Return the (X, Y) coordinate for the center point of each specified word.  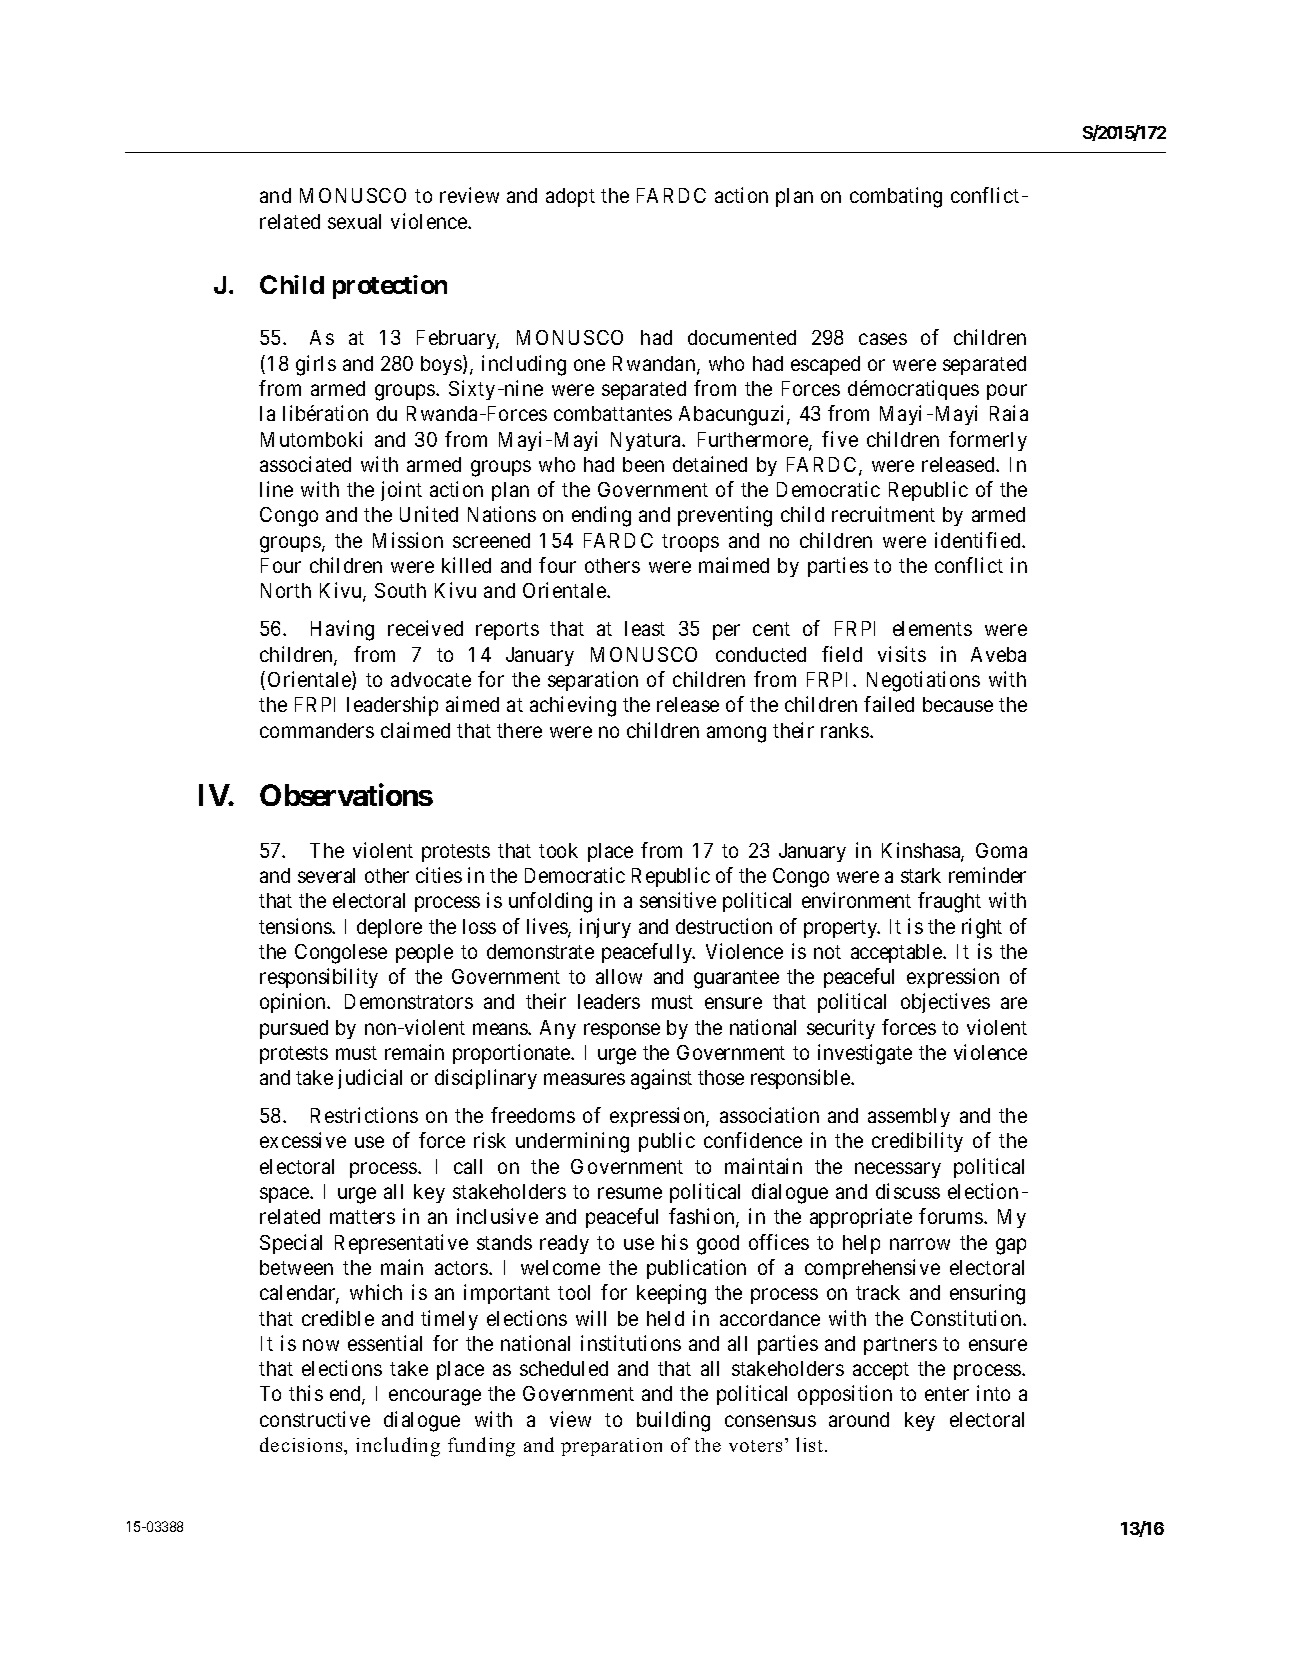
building (673, 1421)
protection (390, 287)
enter (947, 1394)
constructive (315, 1419)
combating (896, 197)
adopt (570, 197)
